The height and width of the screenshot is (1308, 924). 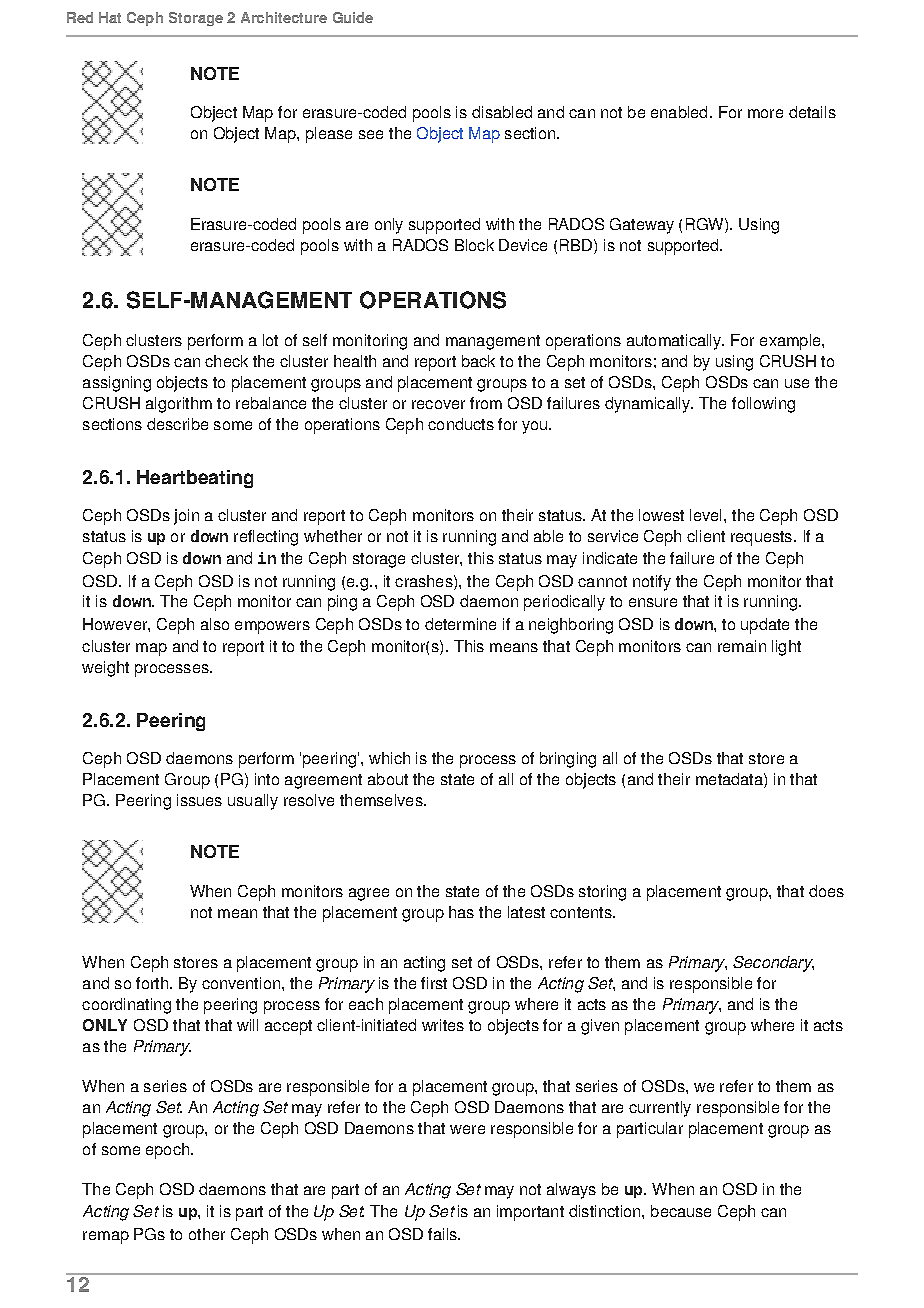 I want to click on because, so click(x=681, y=1211).
